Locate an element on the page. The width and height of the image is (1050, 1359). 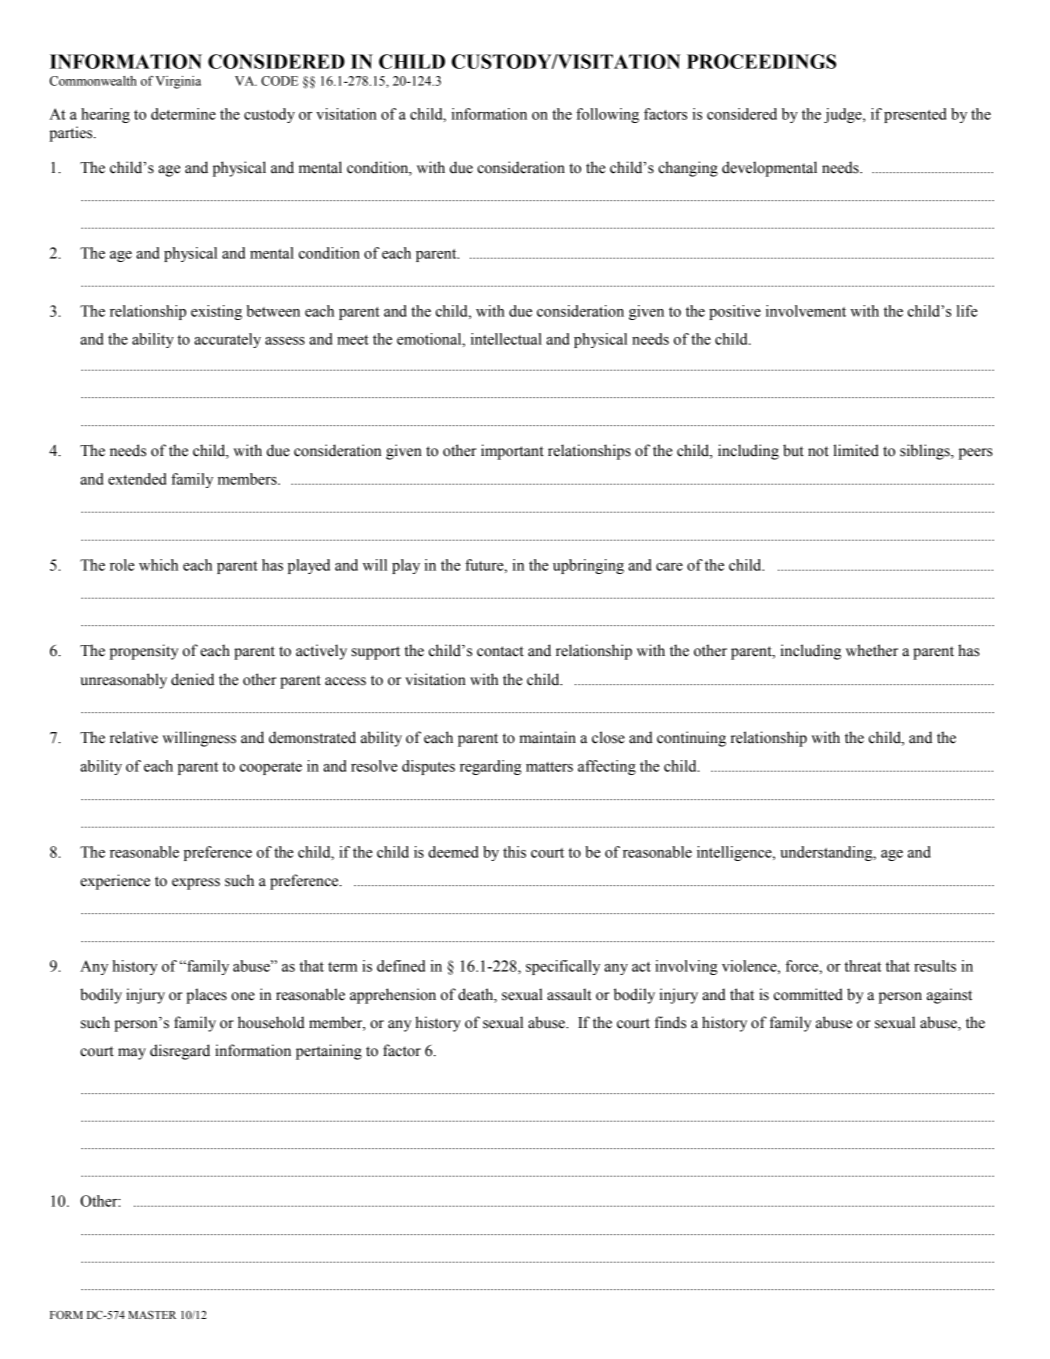
denied is located at coordinates (192, 679).
